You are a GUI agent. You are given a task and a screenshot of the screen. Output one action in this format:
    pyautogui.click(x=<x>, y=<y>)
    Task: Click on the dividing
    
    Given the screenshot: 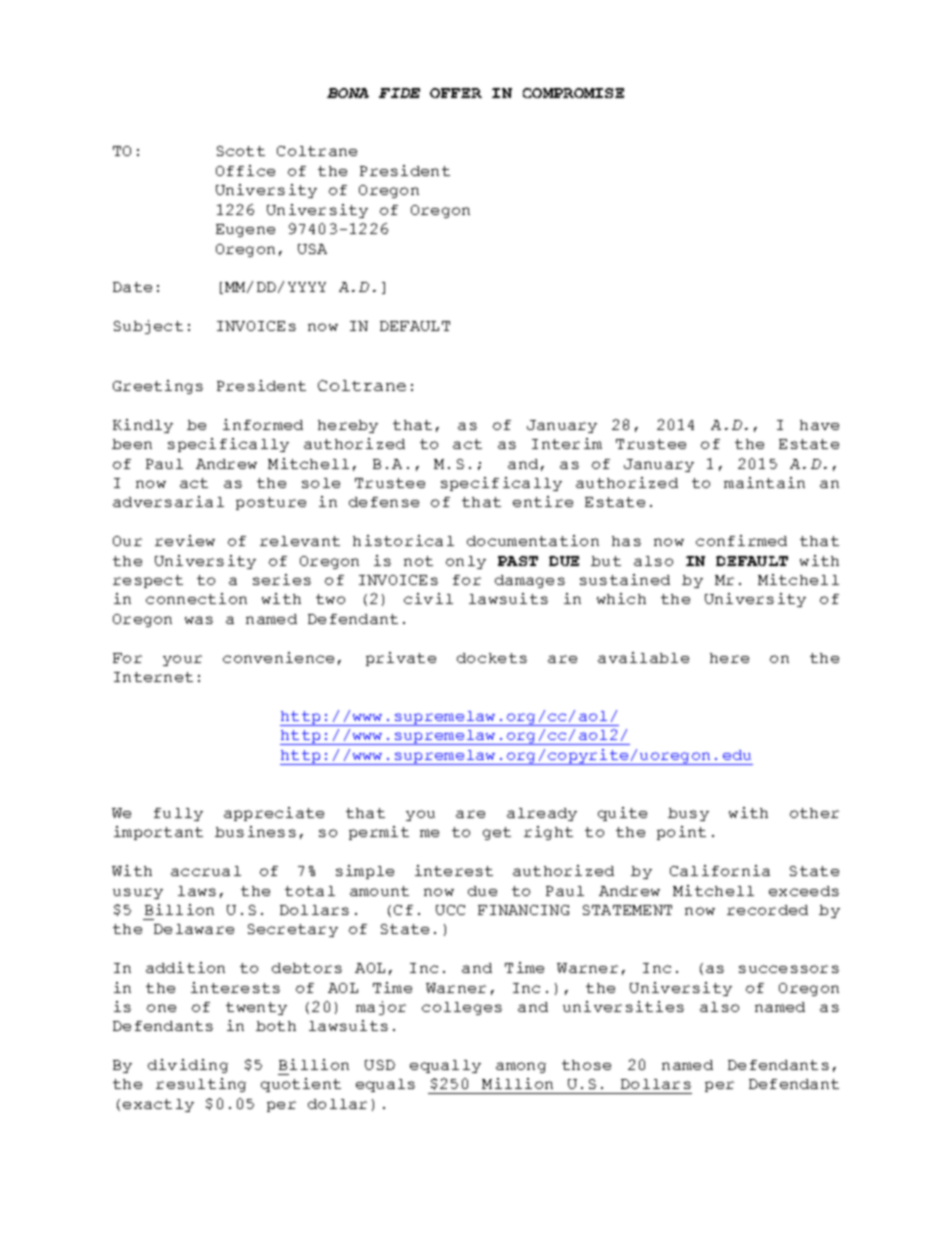 What is the action you would take?
    pyautogui.click(x=188, y=1066)
